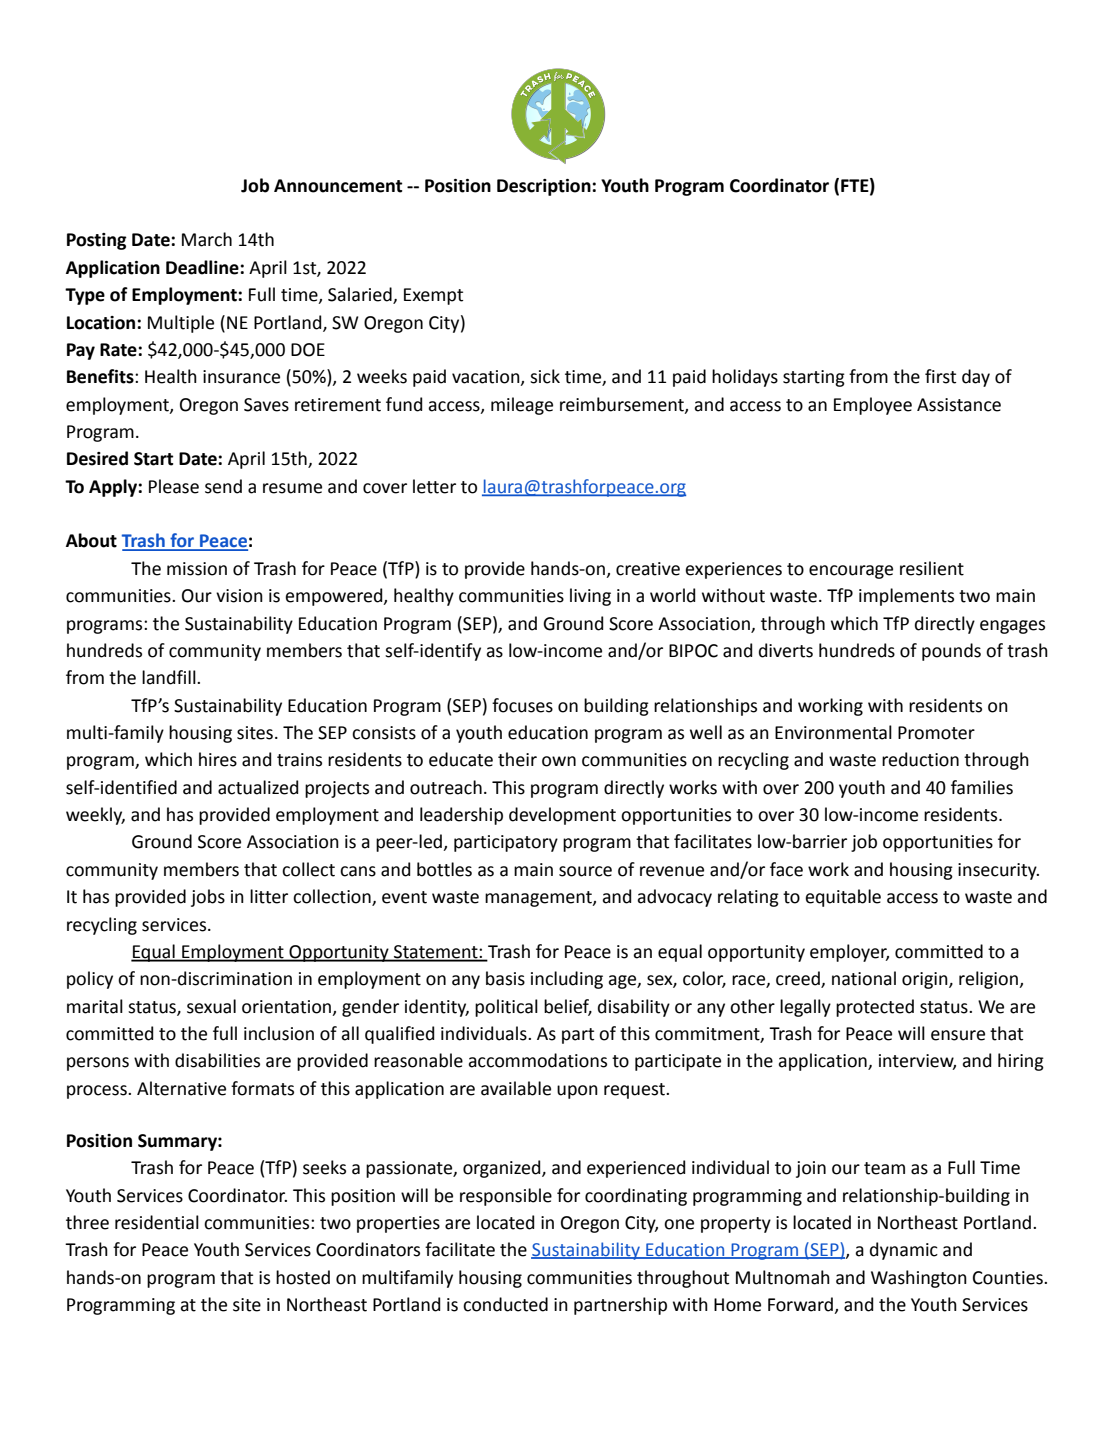  What do you see at coordinates (559, 761) in the image?
I see `own` at bounding box center [559, 761].
